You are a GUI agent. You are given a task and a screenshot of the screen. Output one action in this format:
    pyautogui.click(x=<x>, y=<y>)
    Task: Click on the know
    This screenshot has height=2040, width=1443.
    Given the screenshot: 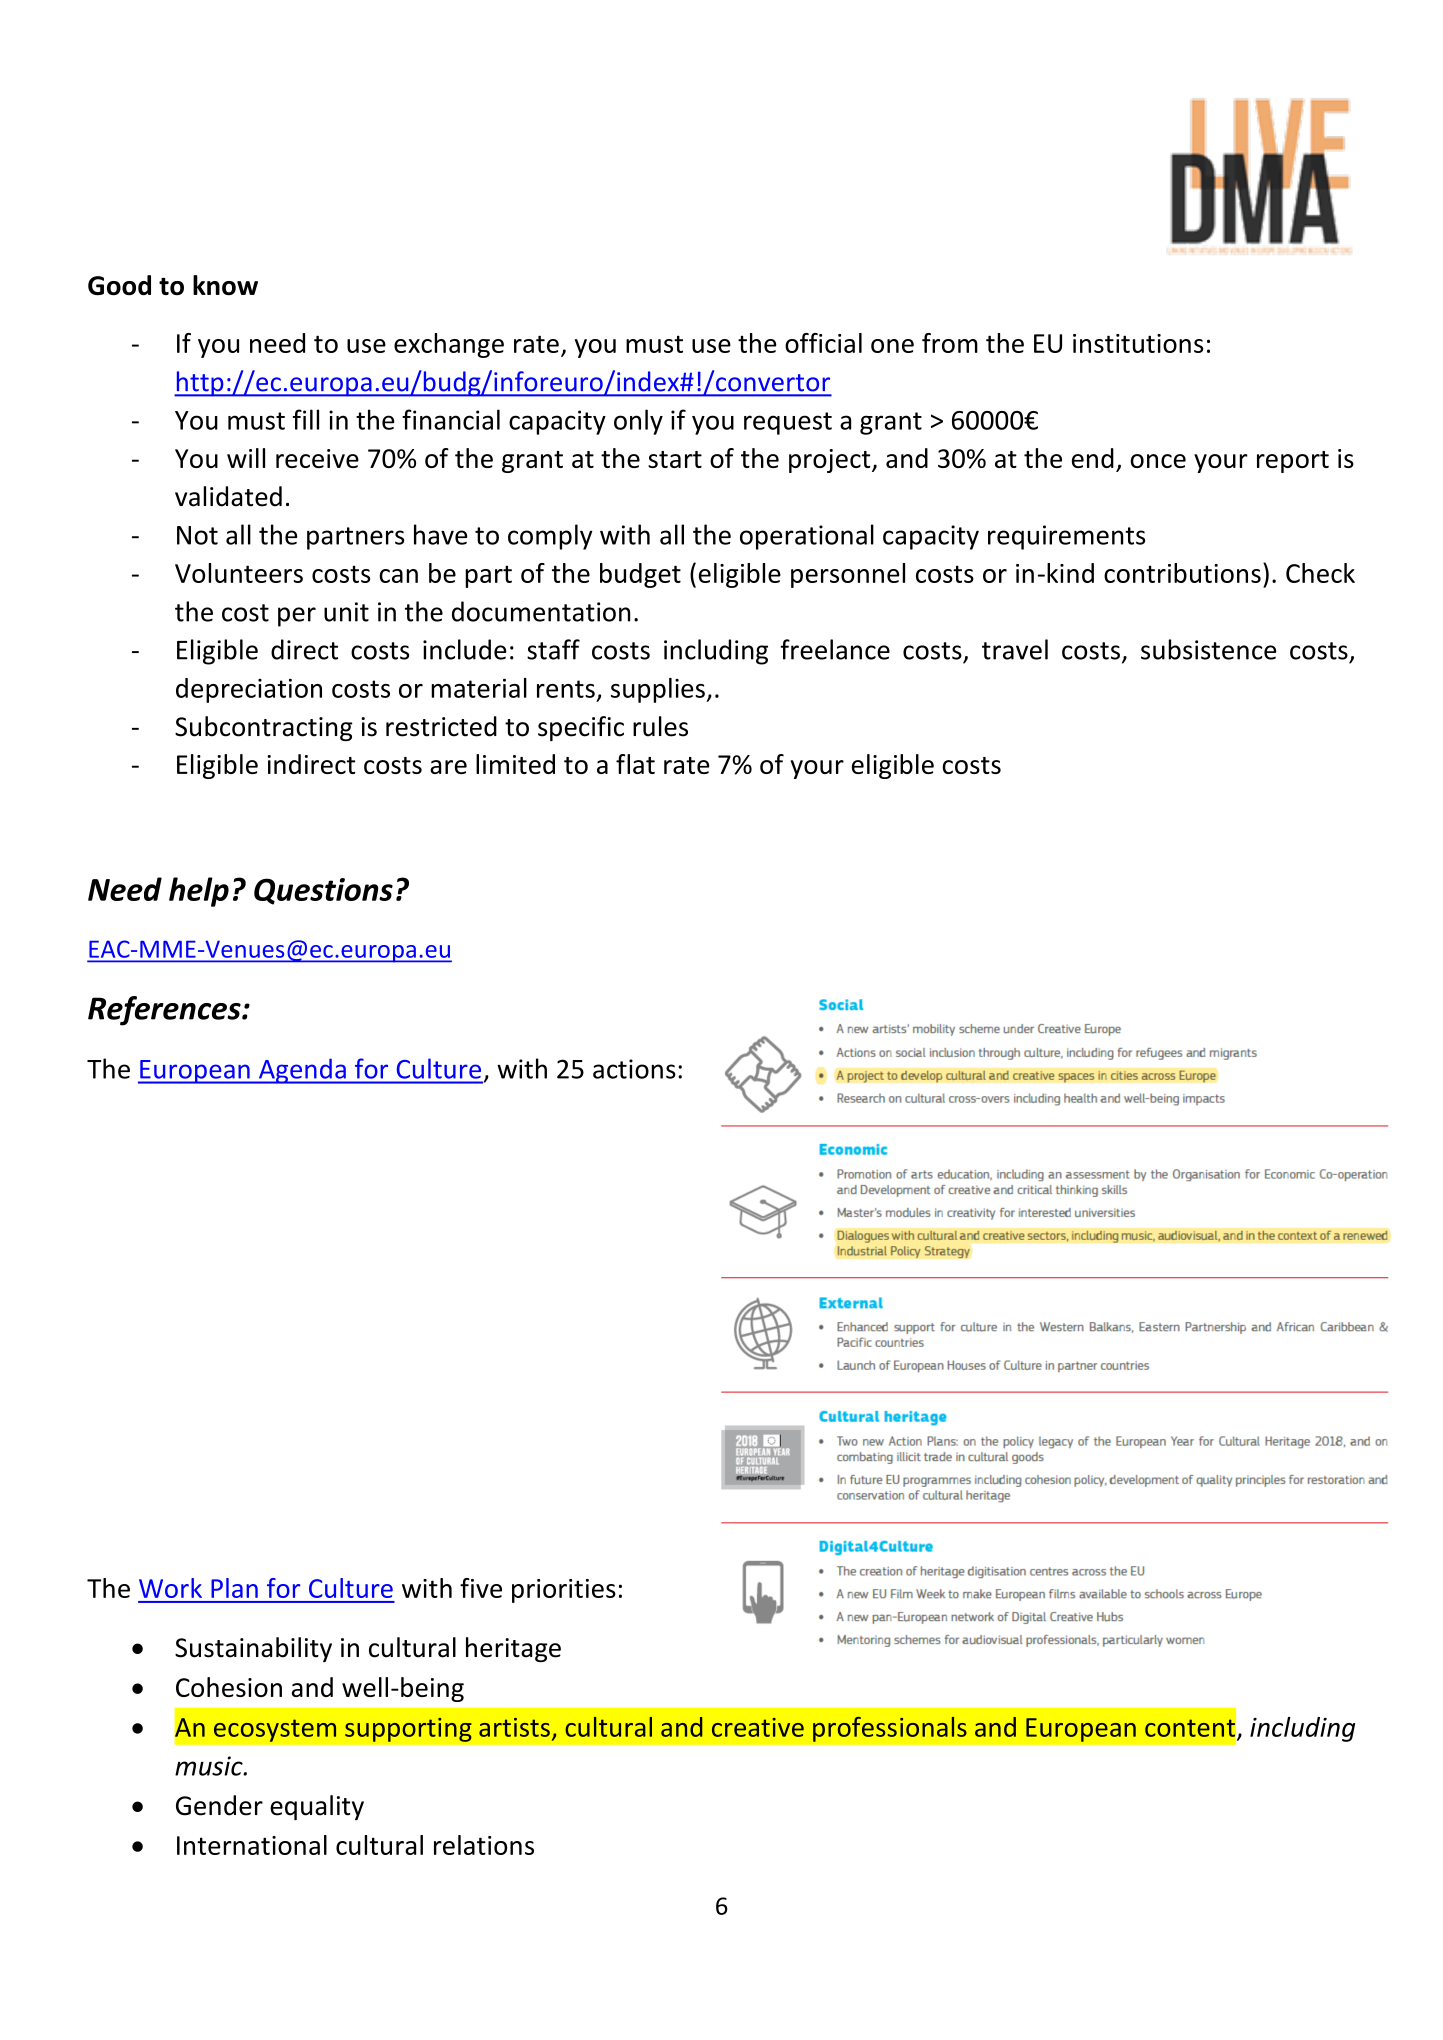 What is the action you would take?
    pyautogui.click(x=225, y=285)
